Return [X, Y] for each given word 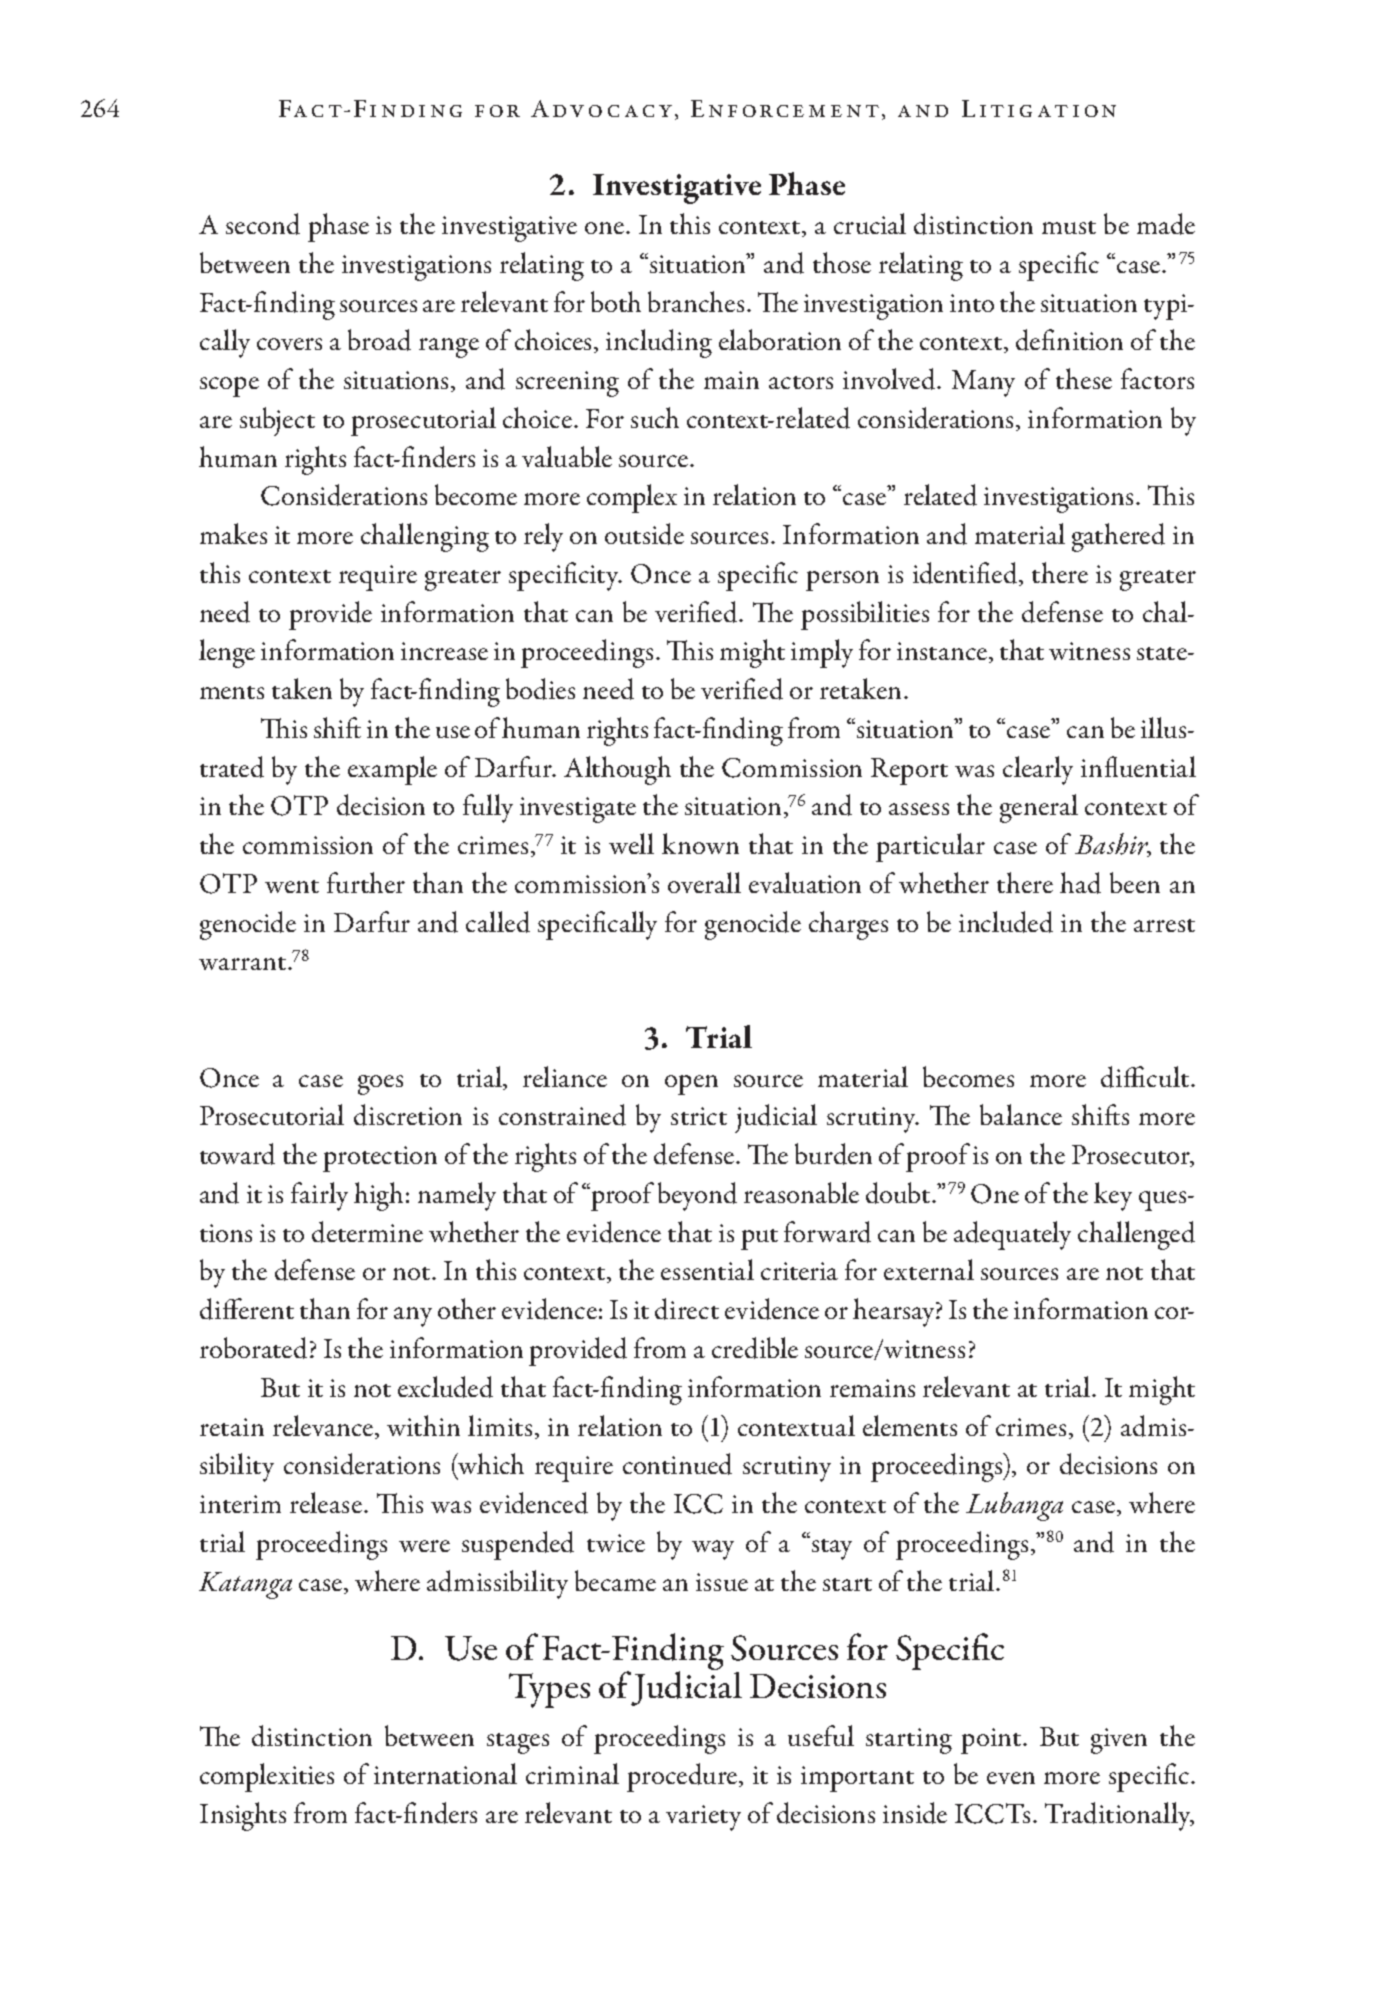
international [445, 1773]
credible [755, 1348]
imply [822, 653]
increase [444, 651]
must [1069, 227]
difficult [1145, 1077]
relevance [323, 1425]
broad [379, 340]
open [691, 1085]
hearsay [895, 1312]
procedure [683, 1777]
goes [380, 1085]
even [1011, 1778]
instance [942, 651]
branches [696, 301]
